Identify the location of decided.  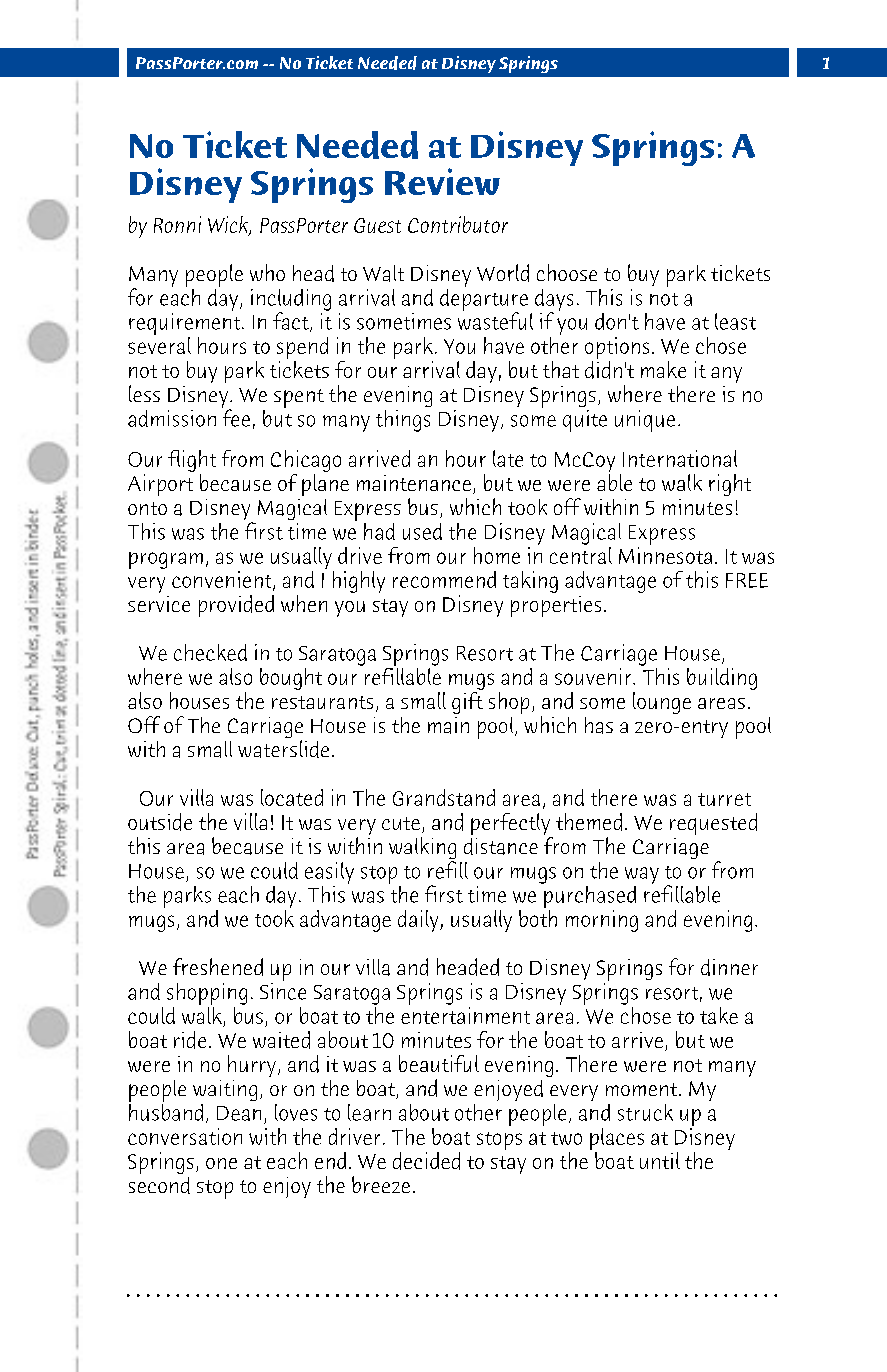
(426, 1161).
